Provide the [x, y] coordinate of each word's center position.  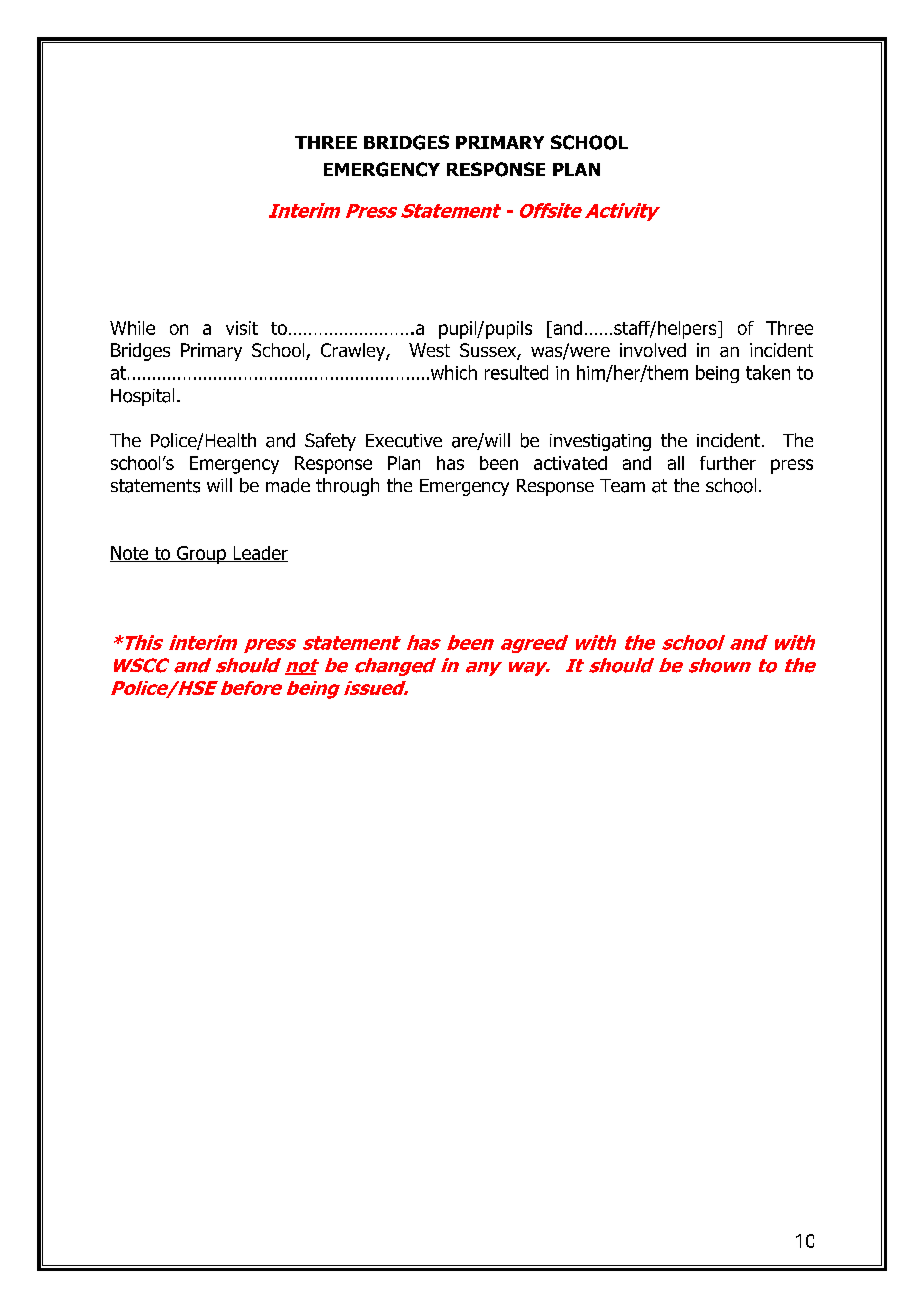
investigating [600, 442]
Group [201, 555]
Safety [330, 442]
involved [653, 350]
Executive [404, 441]
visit [242, 328]
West [429, 350]
